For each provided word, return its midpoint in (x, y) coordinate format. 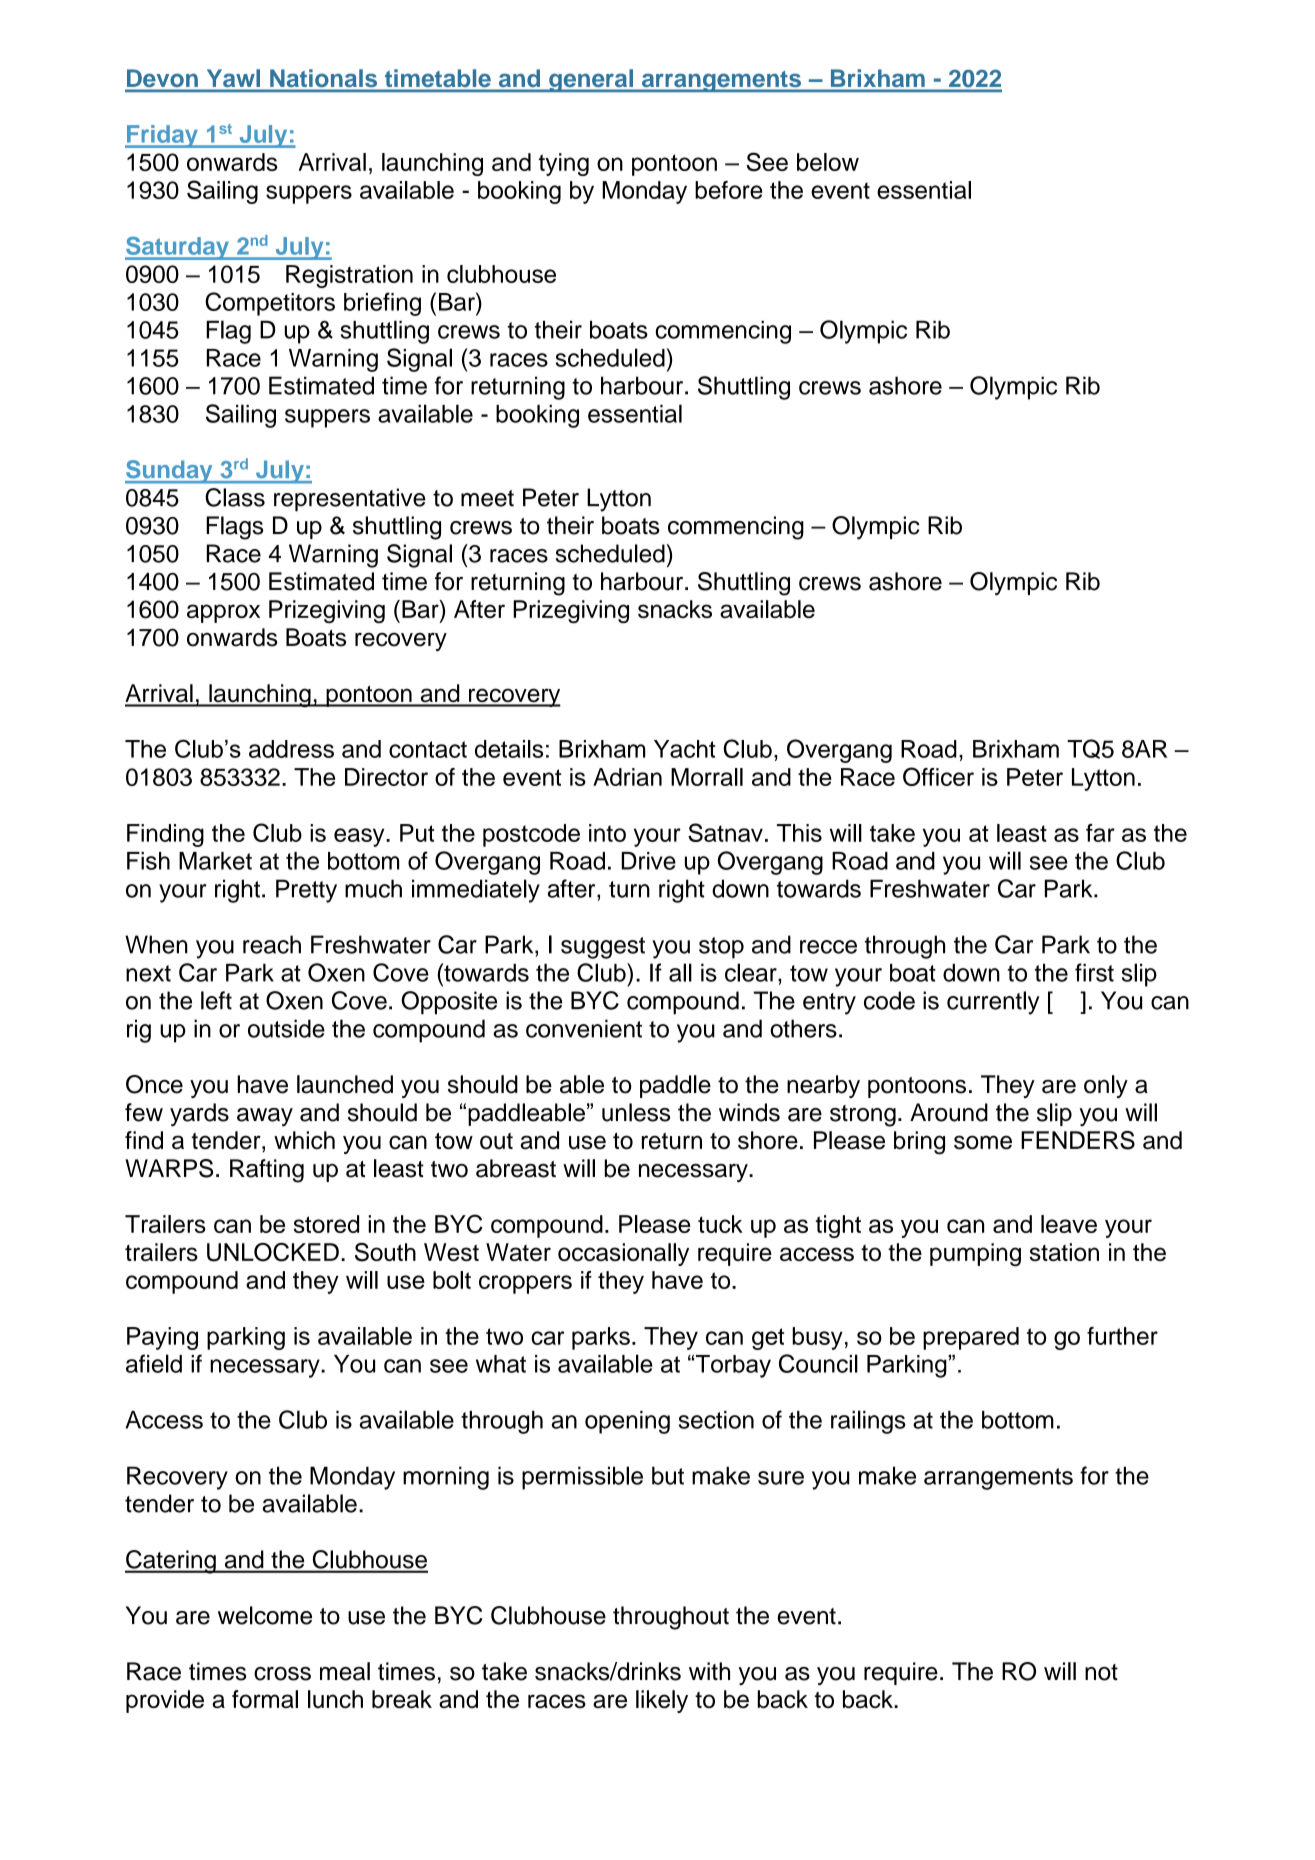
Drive (649, 861)
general (591, 80)
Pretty (306, 891)
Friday (162, 136)
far (1100, 833)
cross (282, 1674)
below (828, 162)
